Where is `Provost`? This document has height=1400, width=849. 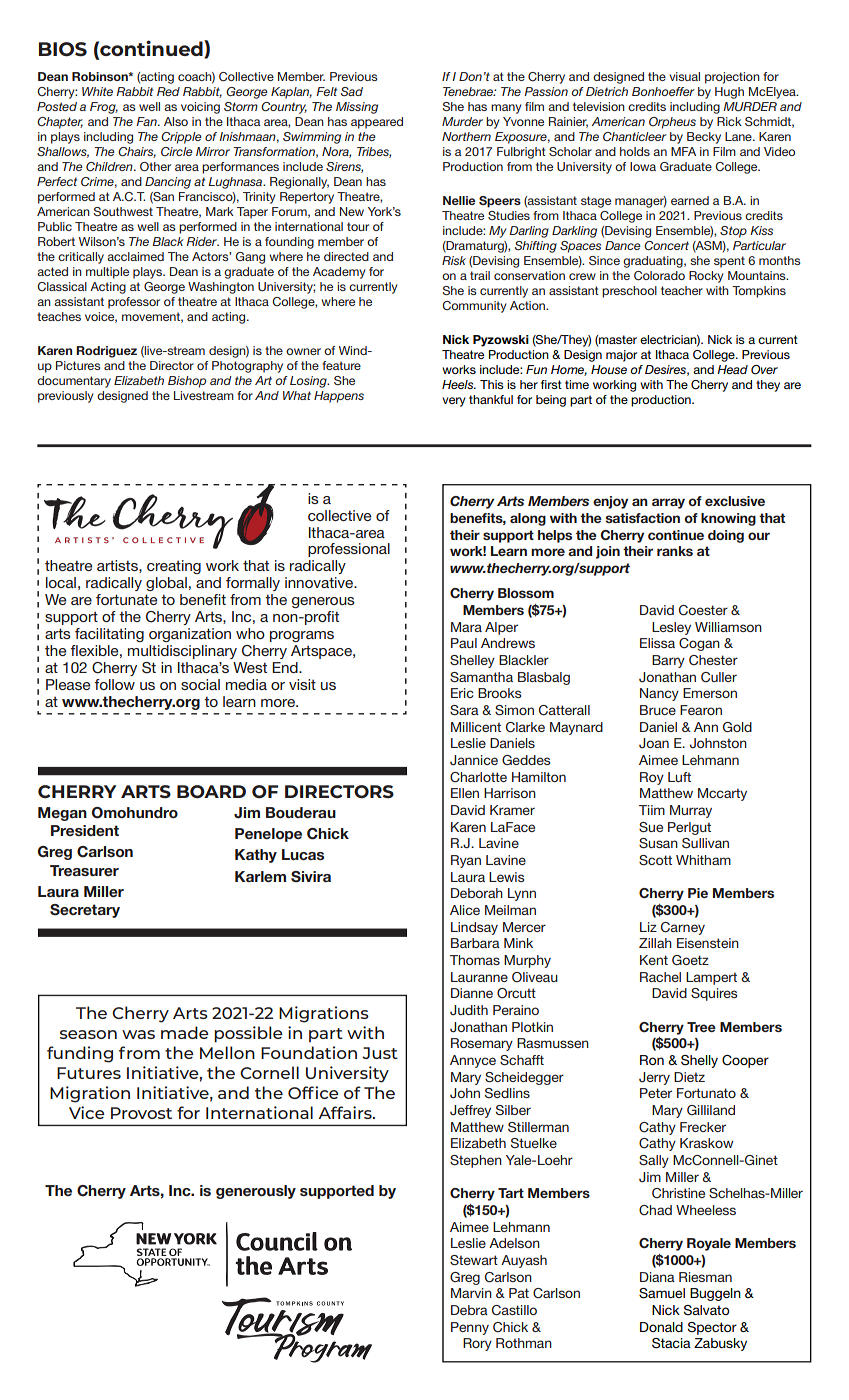 Provost is located at coordinates (141, 1113).
